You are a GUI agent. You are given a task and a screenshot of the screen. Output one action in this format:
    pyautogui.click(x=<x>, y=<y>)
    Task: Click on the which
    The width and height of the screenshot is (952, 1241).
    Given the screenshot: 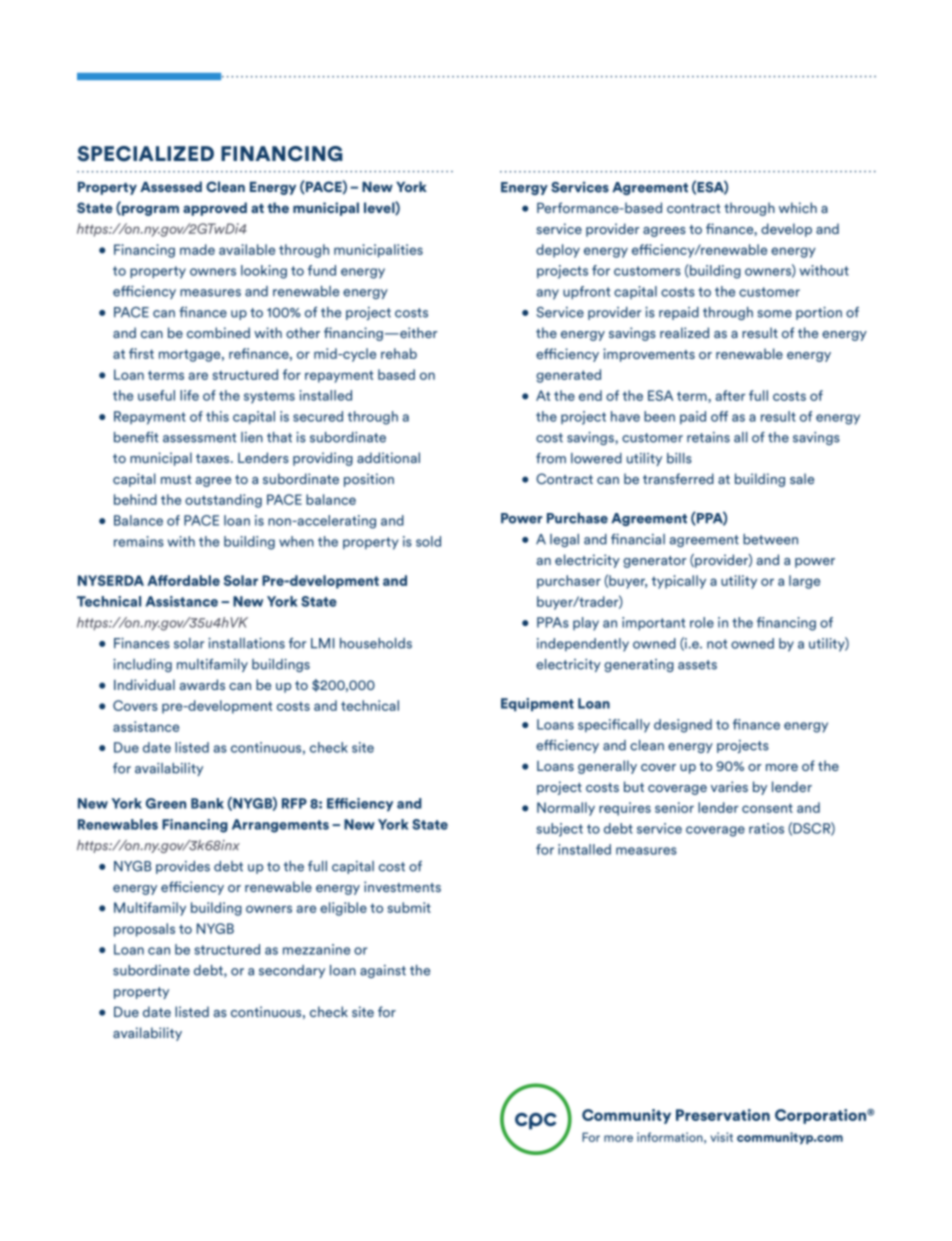 What is the action you would take?
    pyautogui.click(x=798, y=207)
